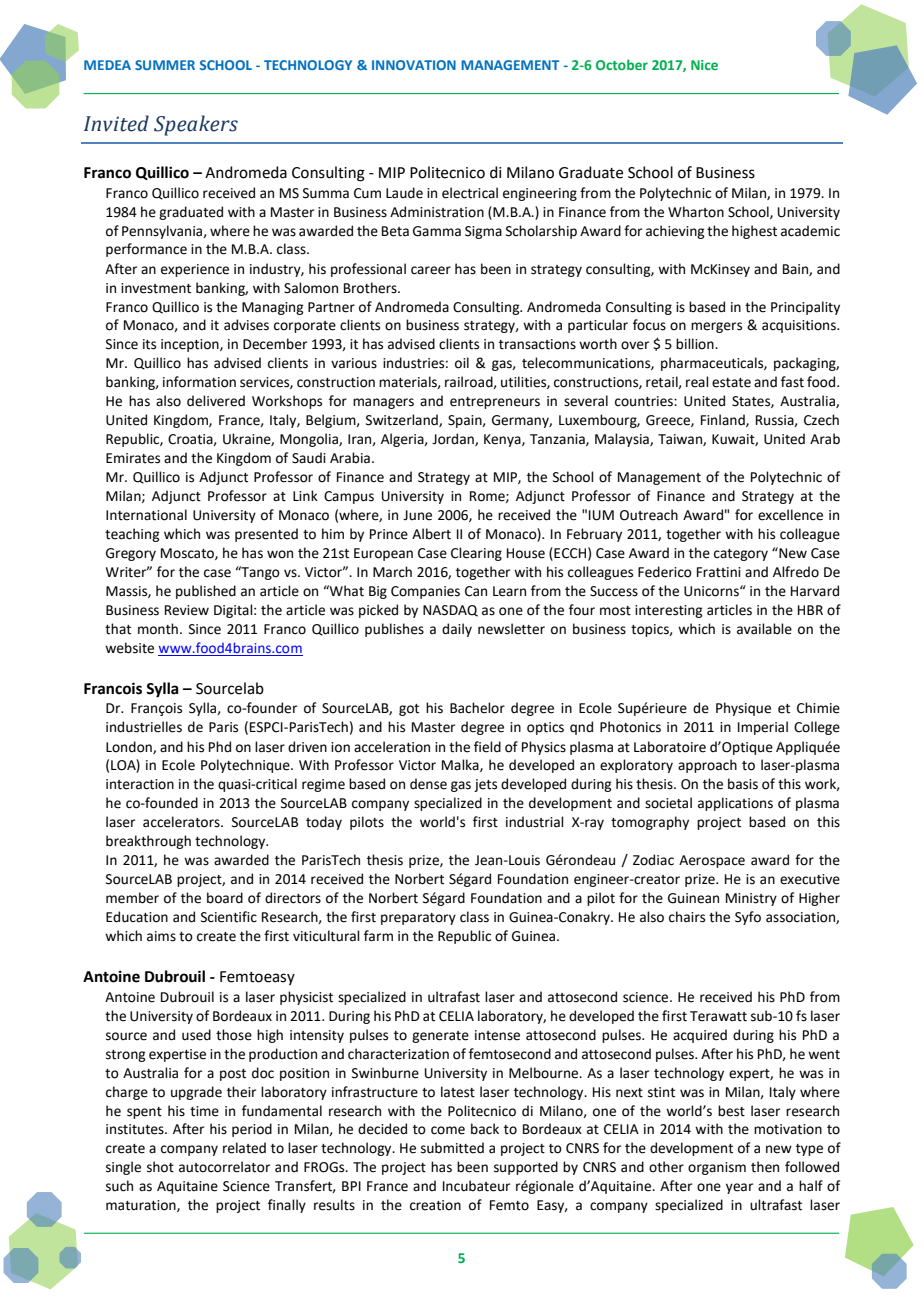 This screenshot has width=924, height=1308. I want to click on Speakers, so click(196, 125).
